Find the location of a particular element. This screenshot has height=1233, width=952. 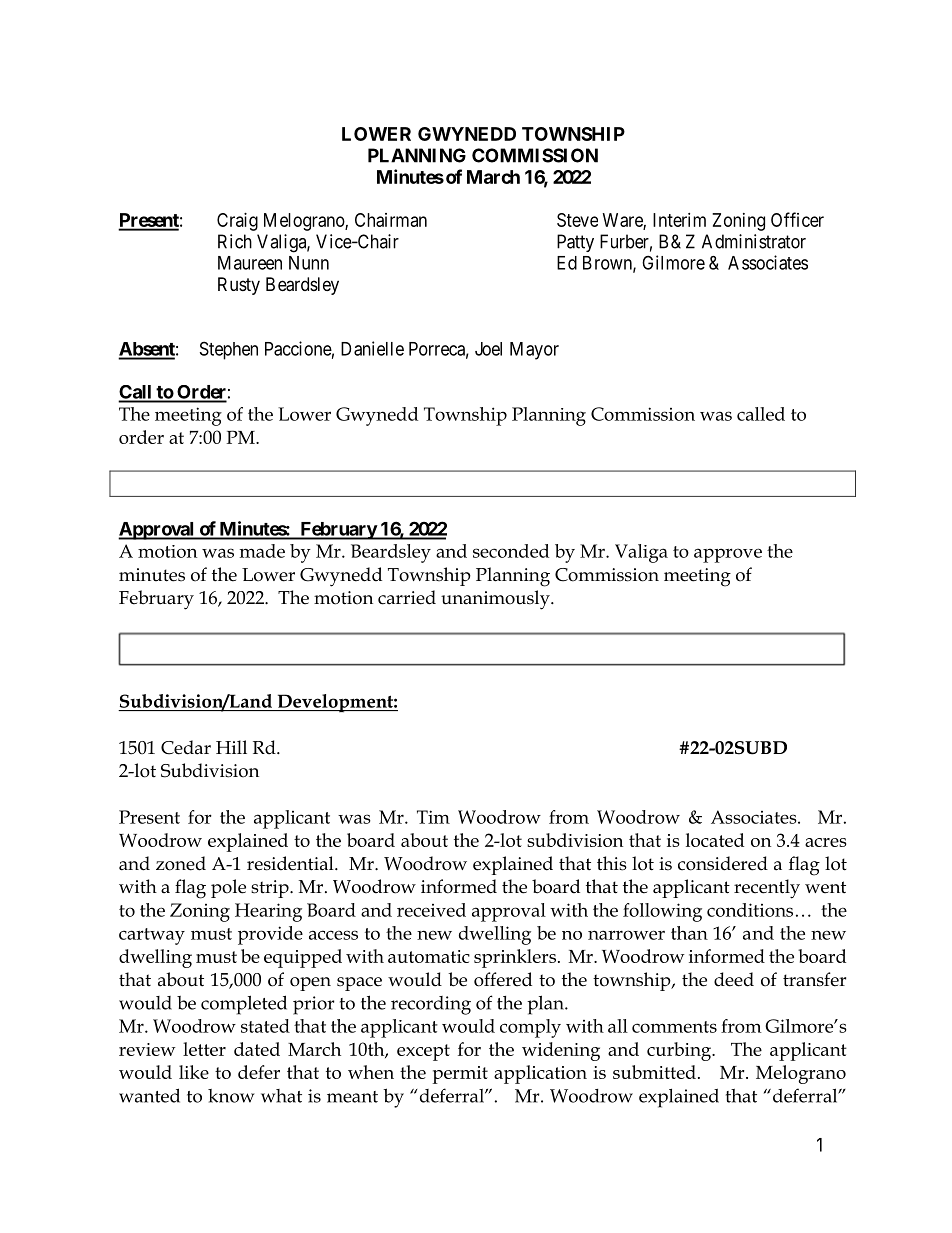

like is located at coordinates (194, 1072).
